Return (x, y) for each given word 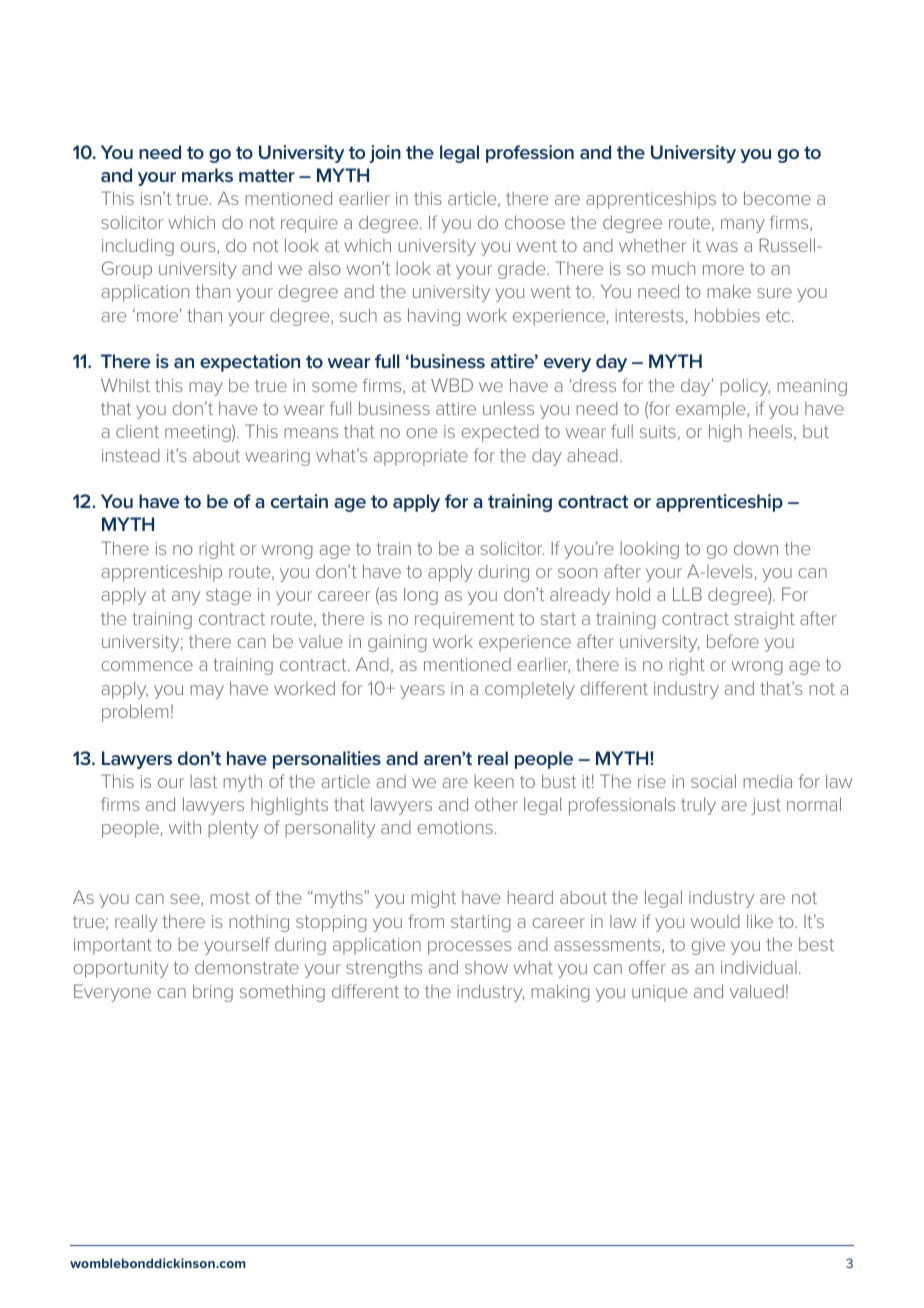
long (421, 596)
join (385, 154)
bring (213, 993)
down (756, 548)
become (777, 198)
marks (207, 175)
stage (228, 596)
